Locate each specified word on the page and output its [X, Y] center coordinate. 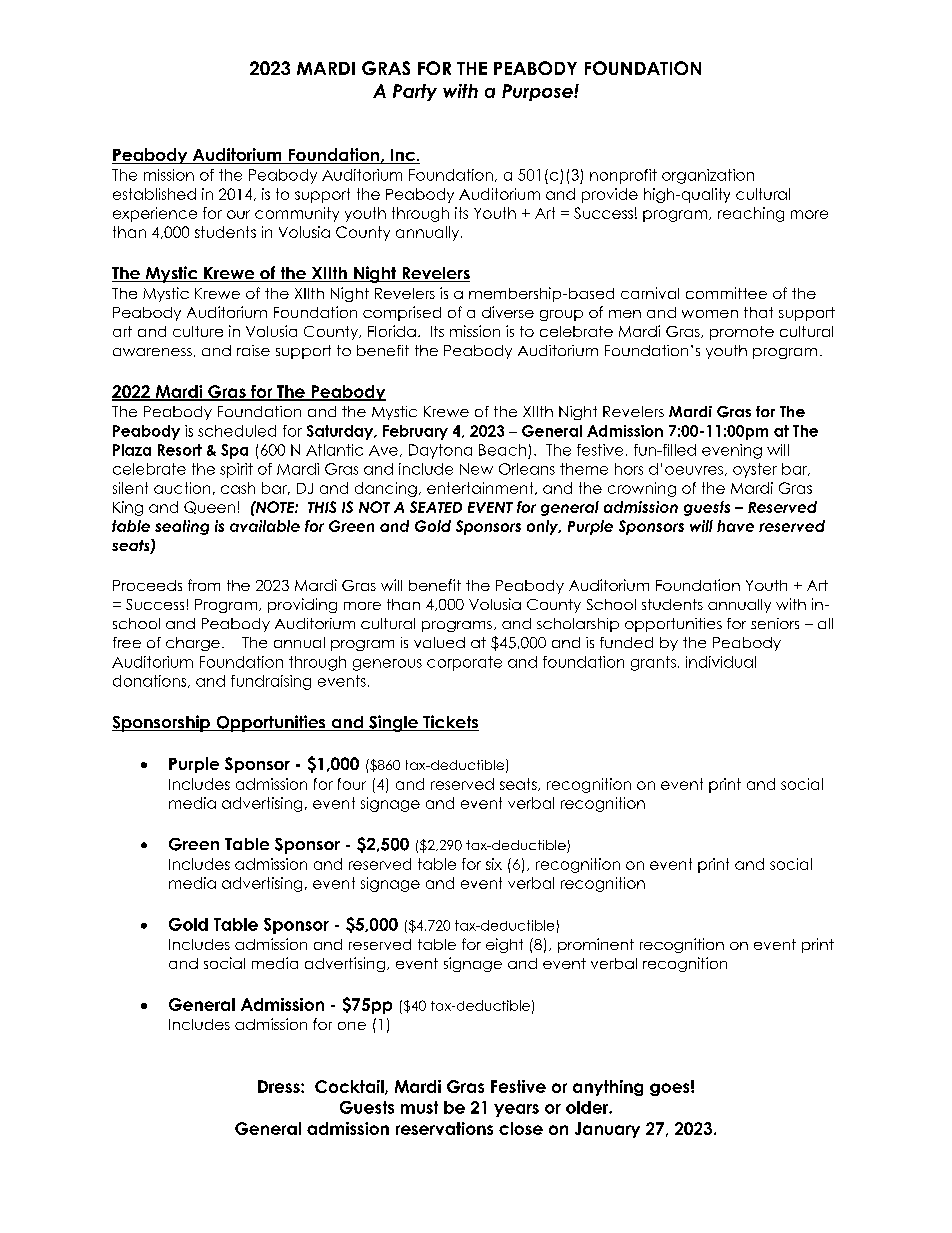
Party [415, 92]
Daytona [440, 451]
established [154, 194]
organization [708, 176]
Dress [280, 1086]
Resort [180, 450]
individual [721, 662]
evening [732, 451]
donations [151, 681]
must [419, 1107]
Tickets [450, 723]
